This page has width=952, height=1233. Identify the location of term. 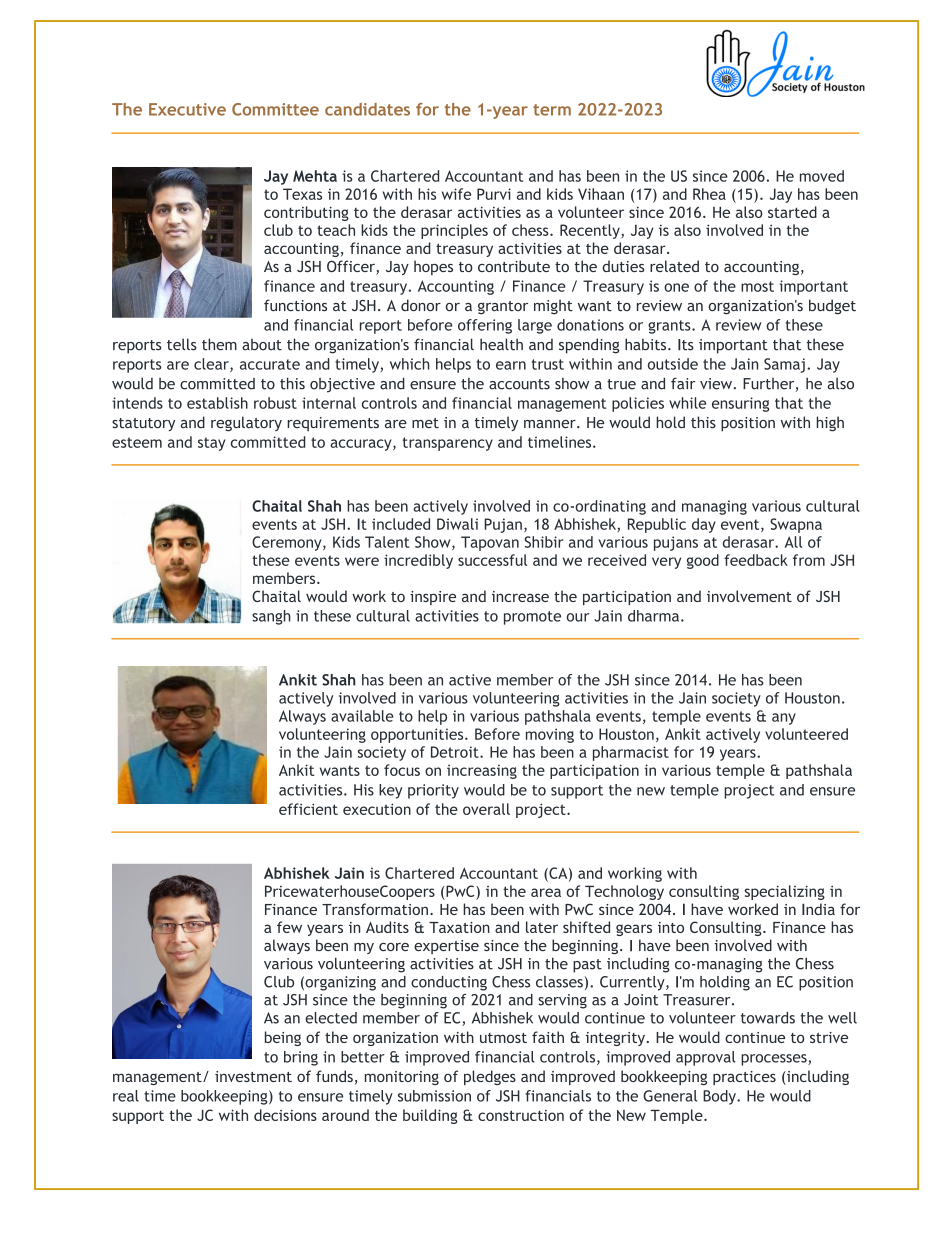
(552, 110).
